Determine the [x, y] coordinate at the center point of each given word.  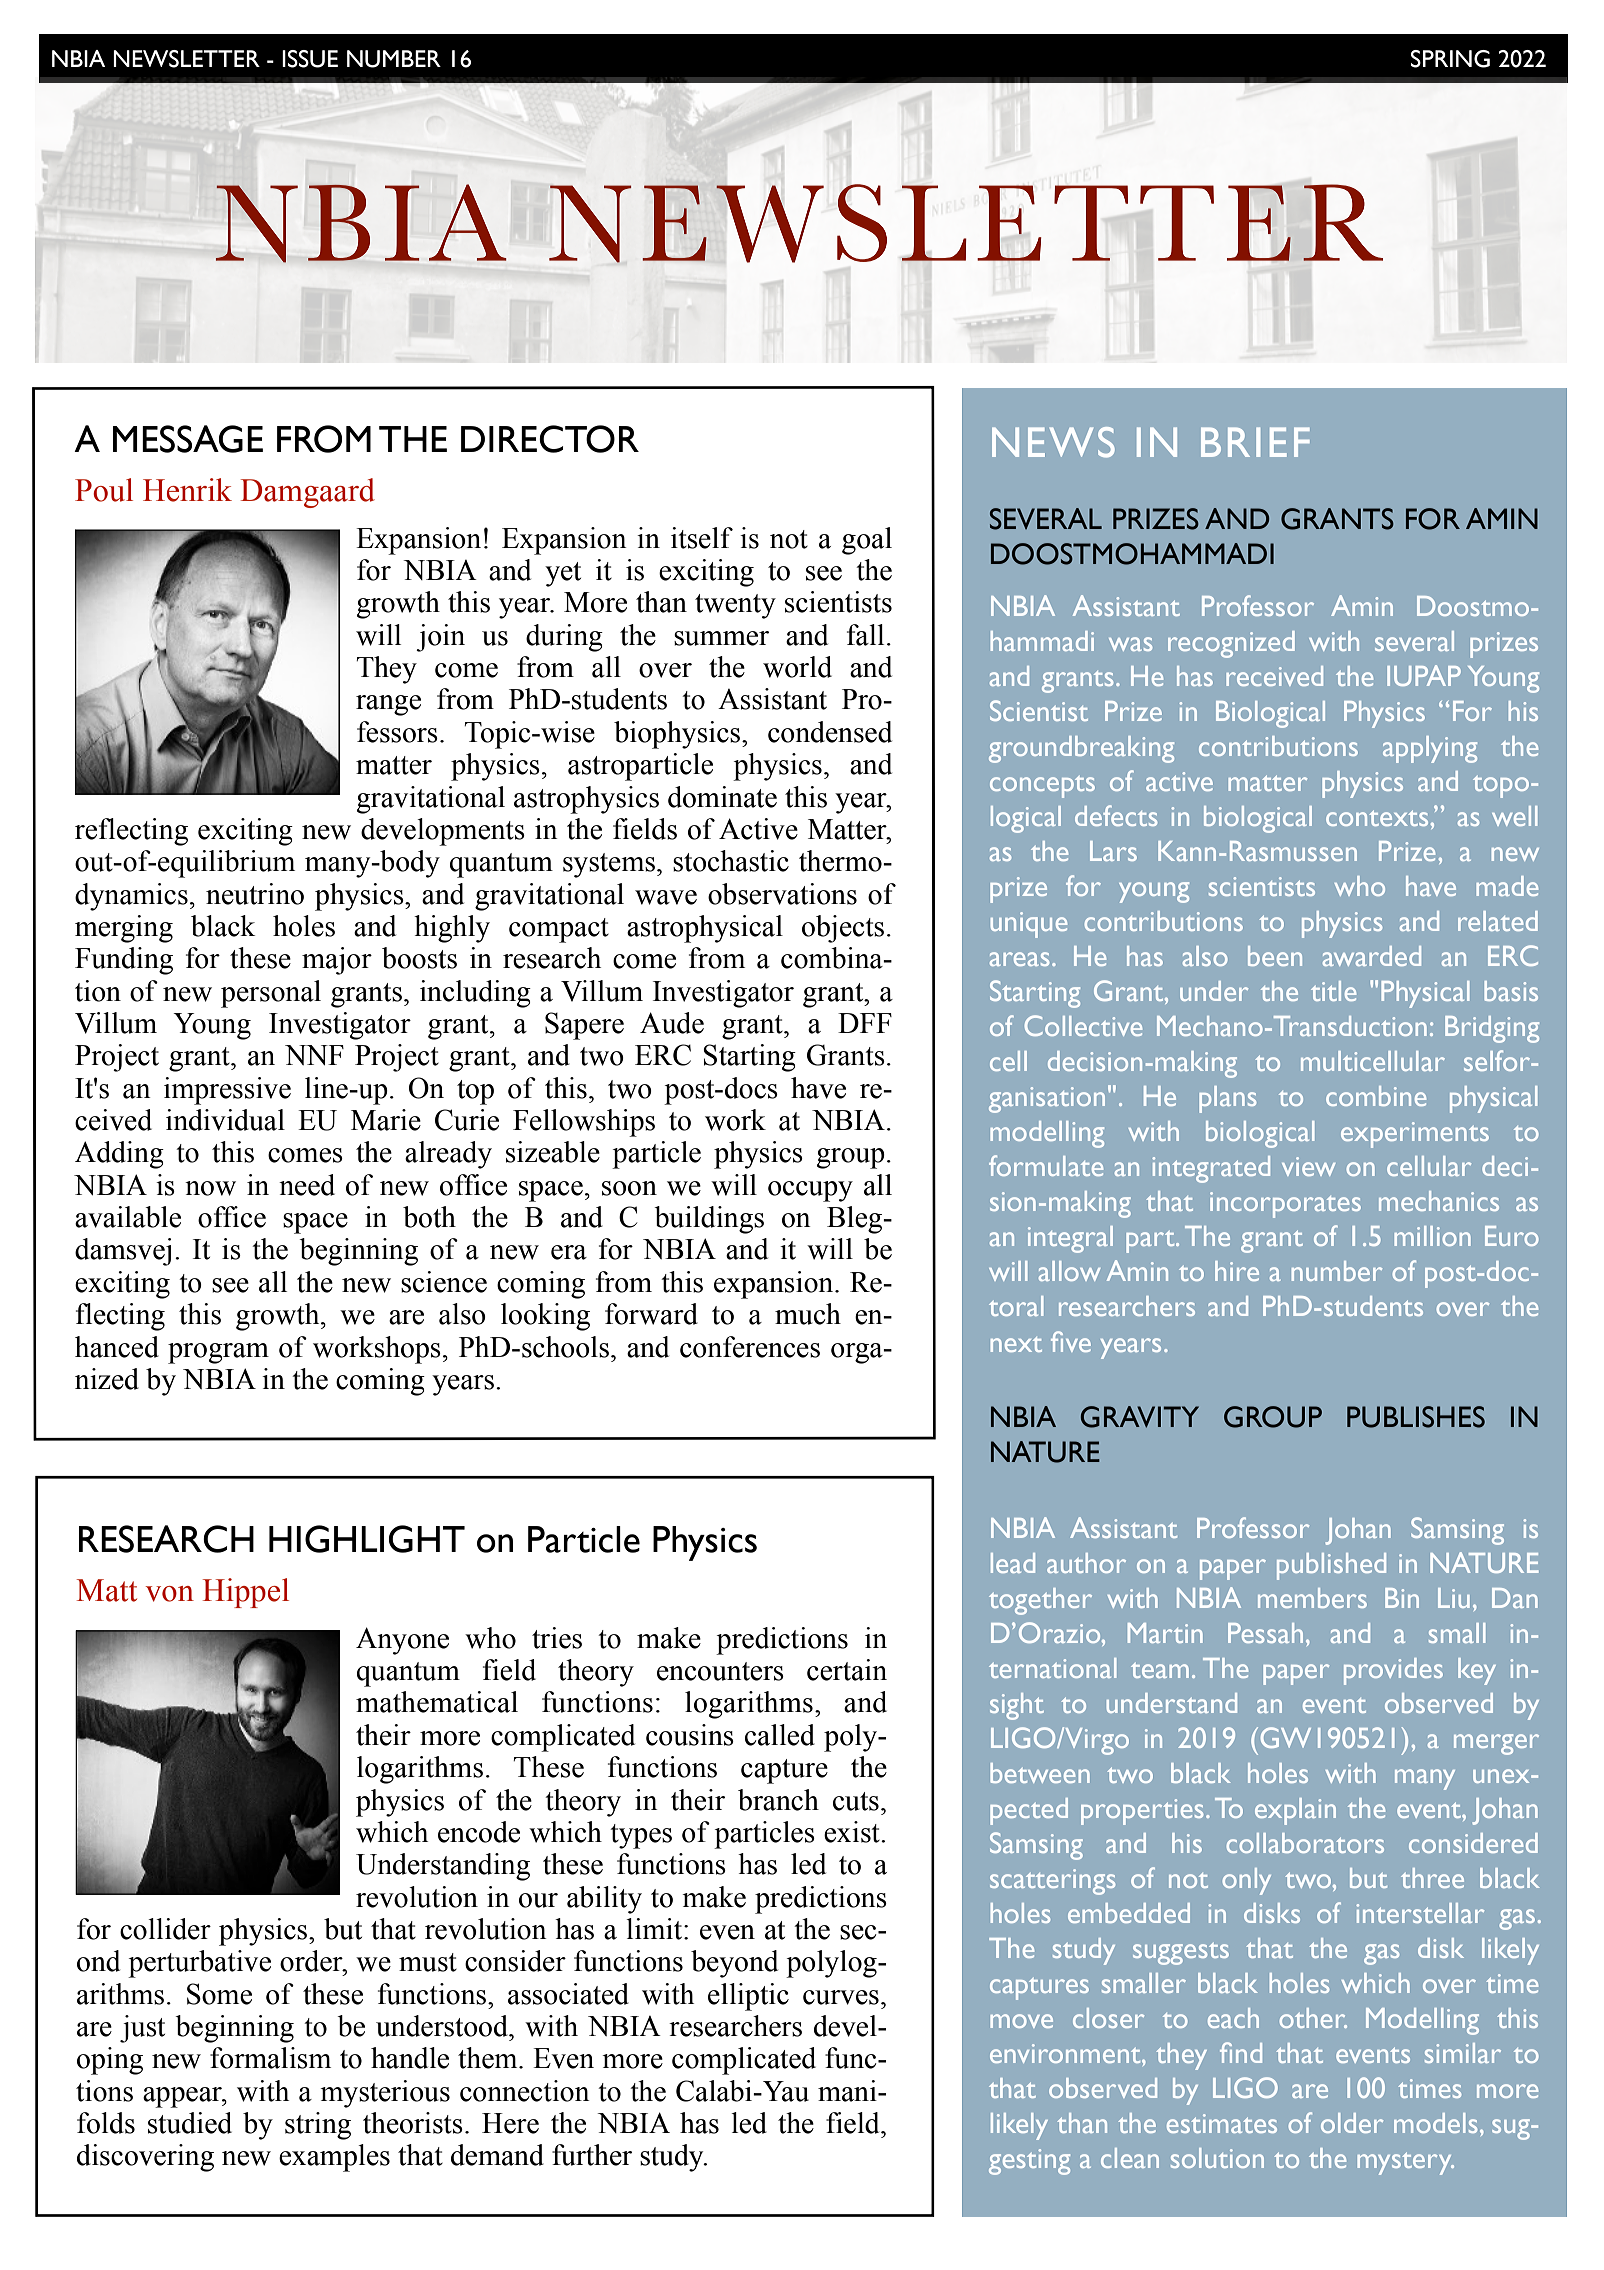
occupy [810, 1191]
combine [1376, 1096]
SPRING [1450, 59]
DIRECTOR [550, 439]
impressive [227, 1091]
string [318, 2126]
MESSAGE [188, 439]
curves [841, 1997]
